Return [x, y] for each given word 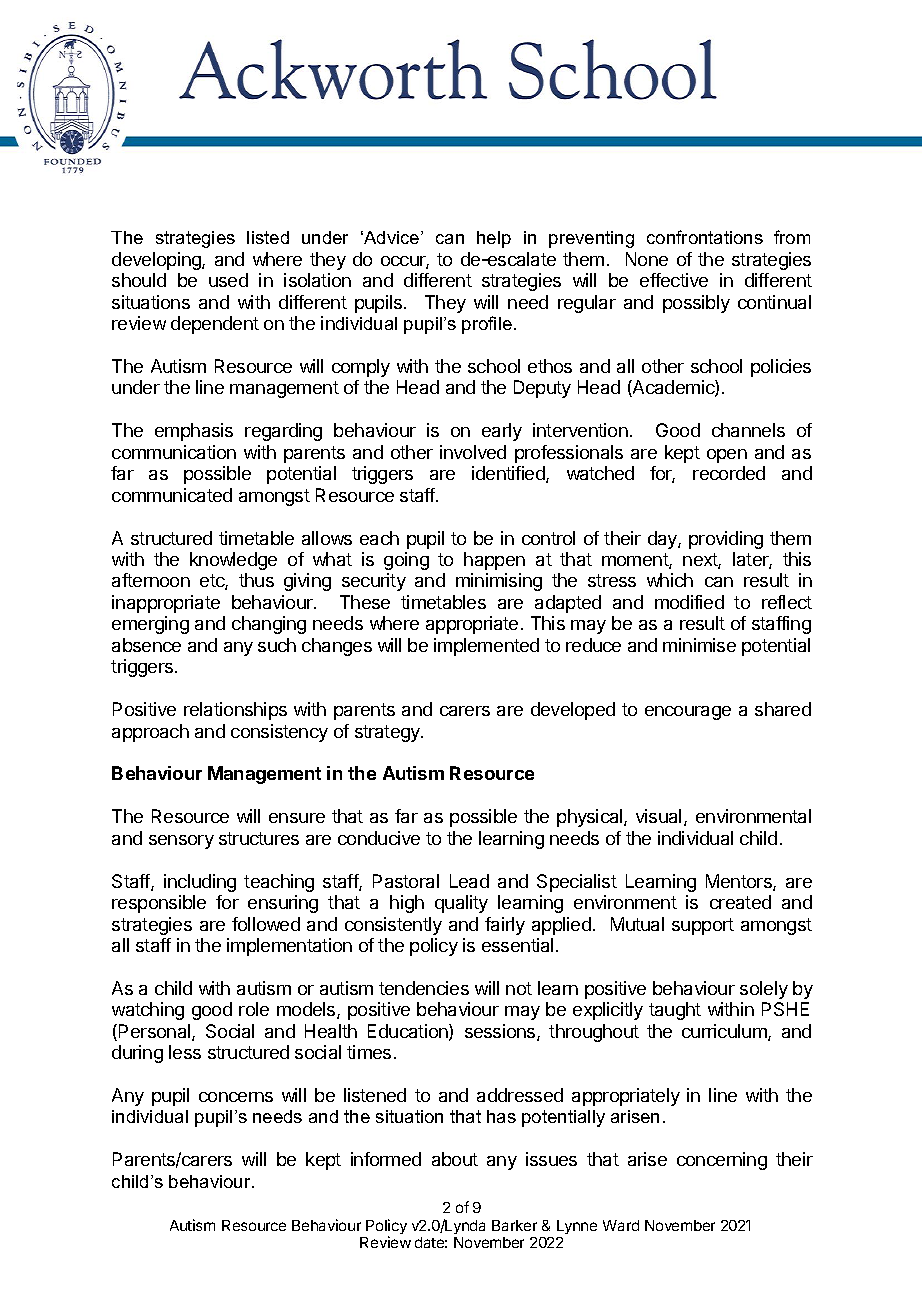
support [703, 926]
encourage [688, 713]
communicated [172, 495]
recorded [729, 473]
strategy [388, 733]
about [455, 1159]
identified [509, 474]
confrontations [705, 237]
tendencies [424, 988]
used [228, 280]
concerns [236, 1097]
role [254, 1009]
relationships [235, 711]
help [494, 239]
